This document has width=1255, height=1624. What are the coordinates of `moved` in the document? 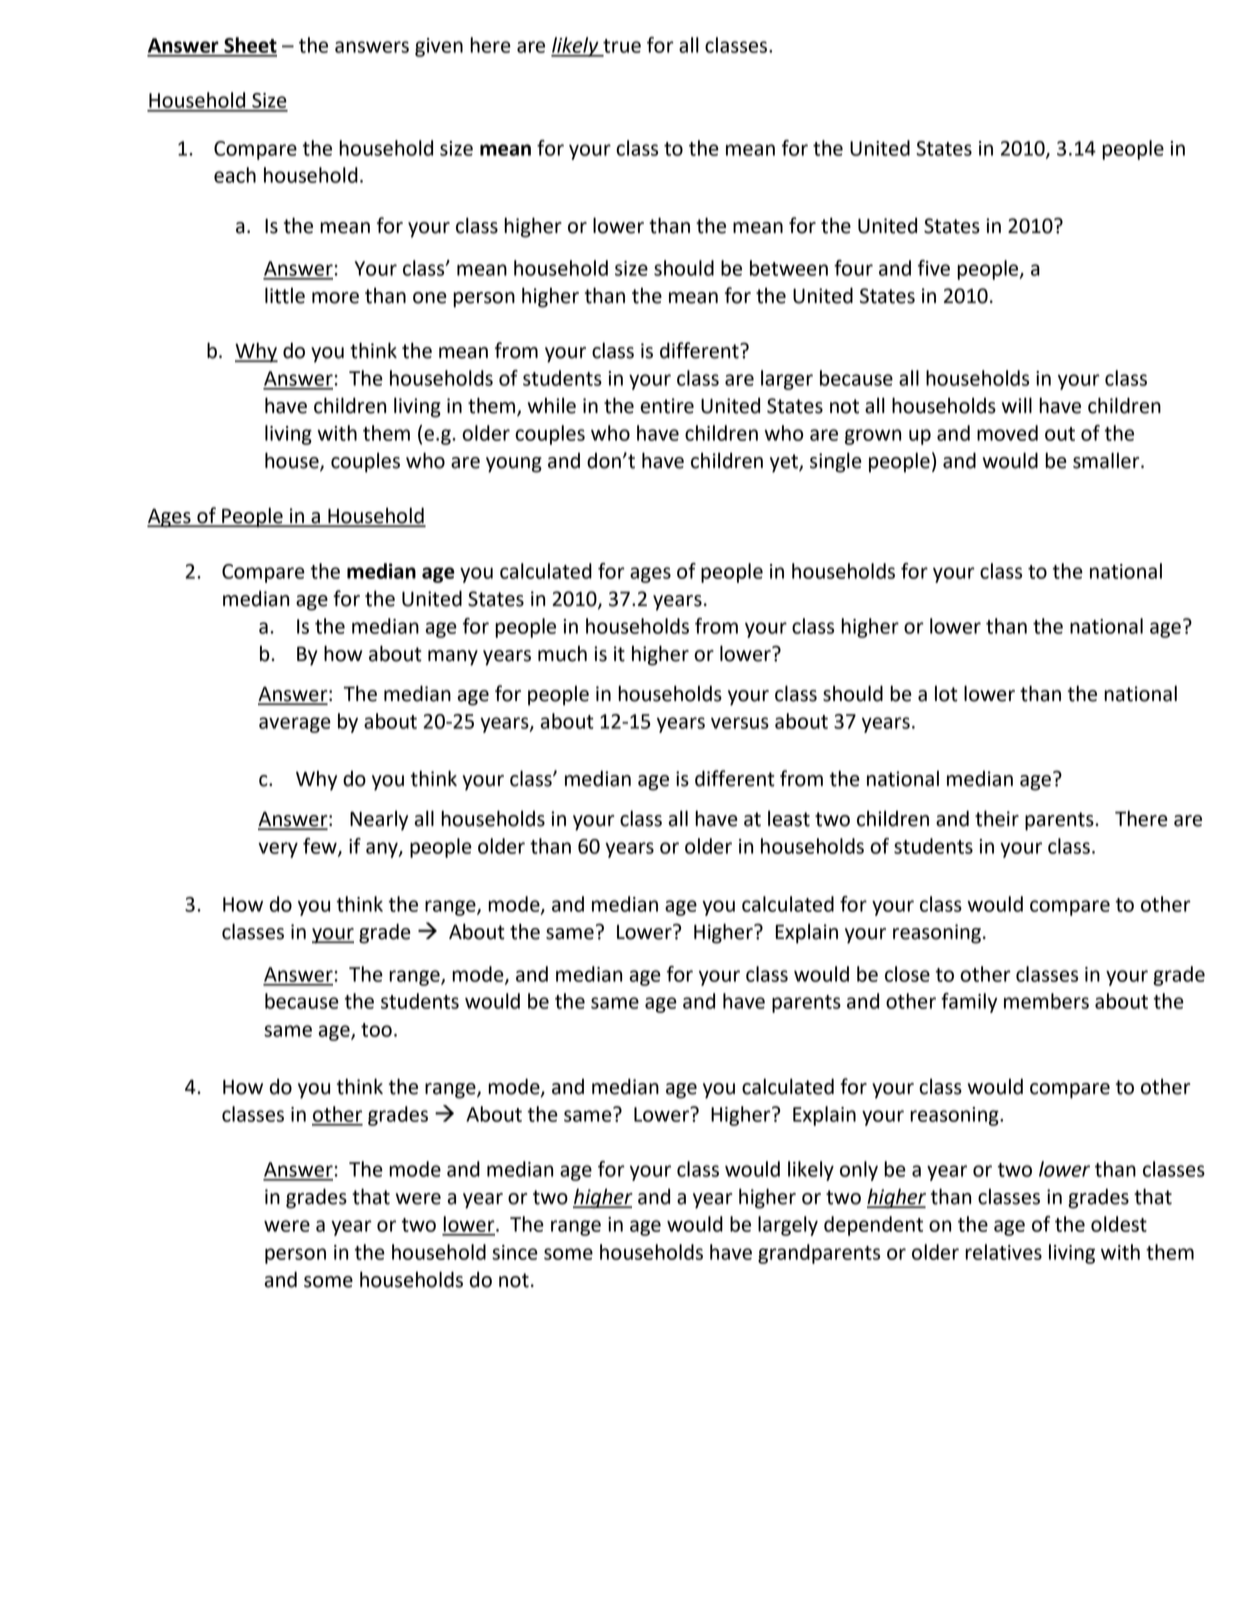 It's located at (1007, 433).
